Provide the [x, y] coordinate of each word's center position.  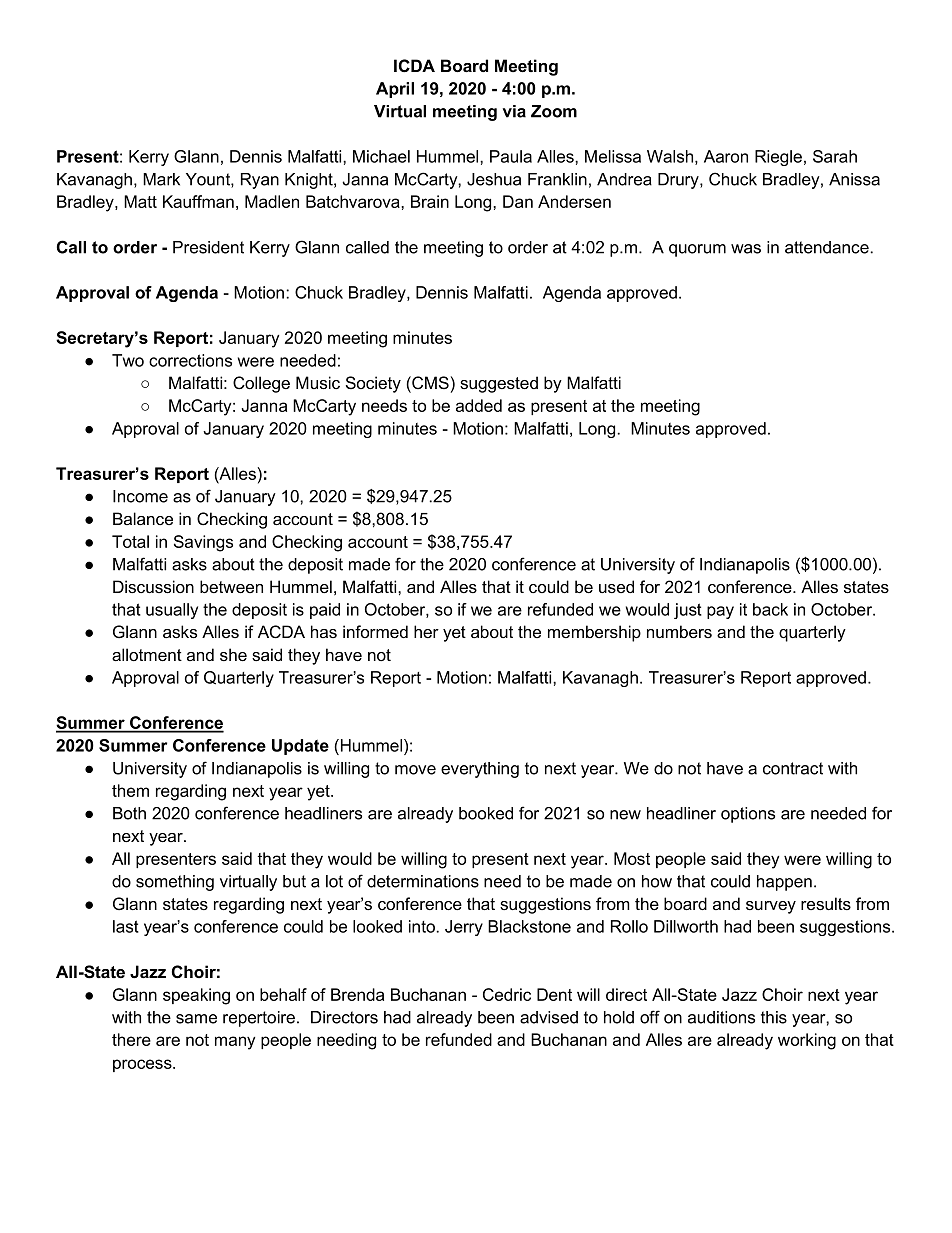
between [231, 587]
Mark [161, 179]
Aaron [726, 156]
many [235, 1043]
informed [375, 632]
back [770, 609]
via [514, 111]
